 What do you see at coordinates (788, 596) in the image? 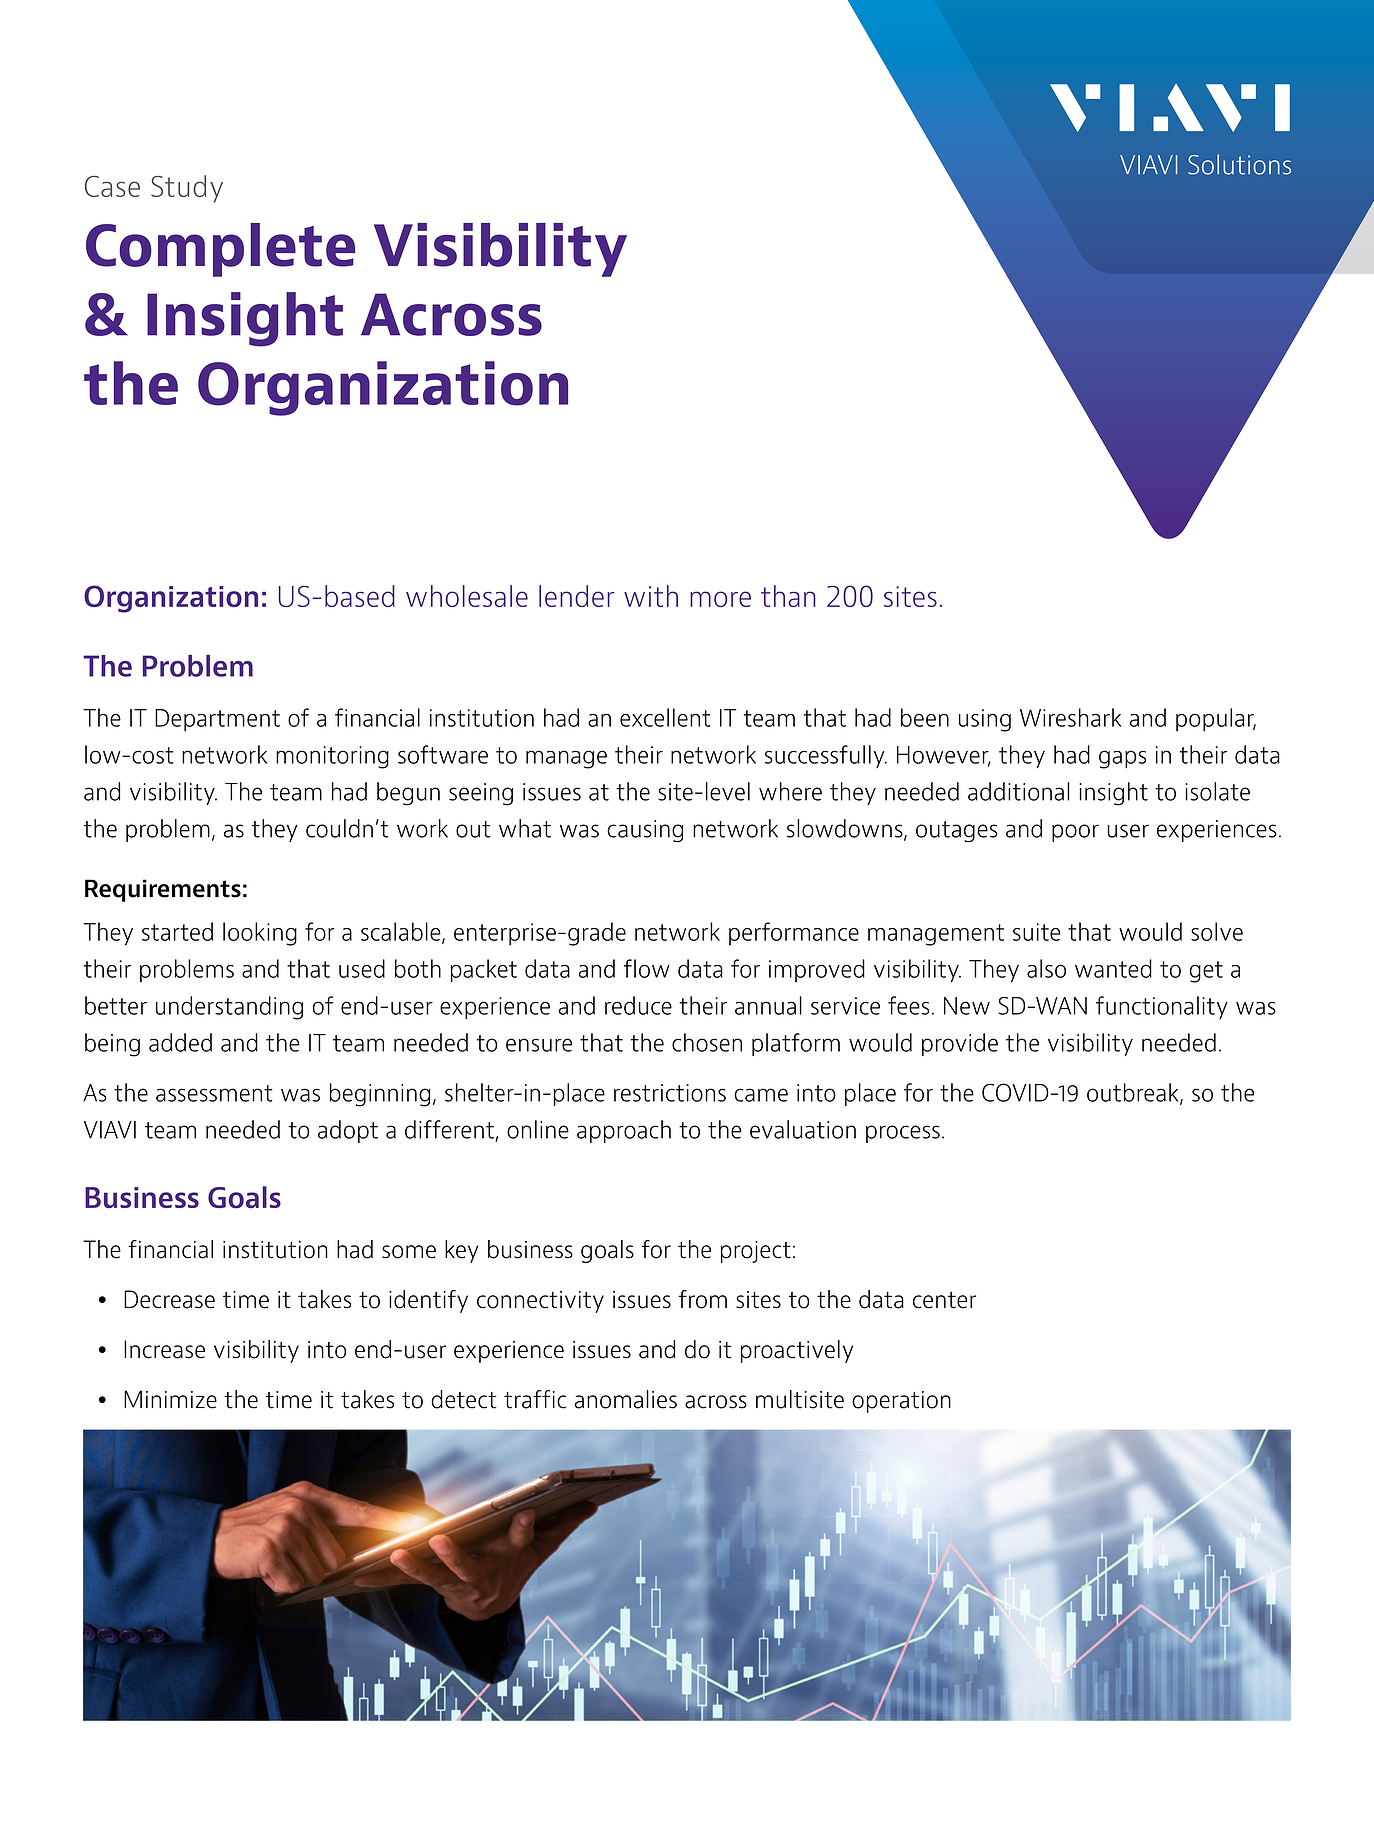
I see `than` at bounding box center [788, 596].
